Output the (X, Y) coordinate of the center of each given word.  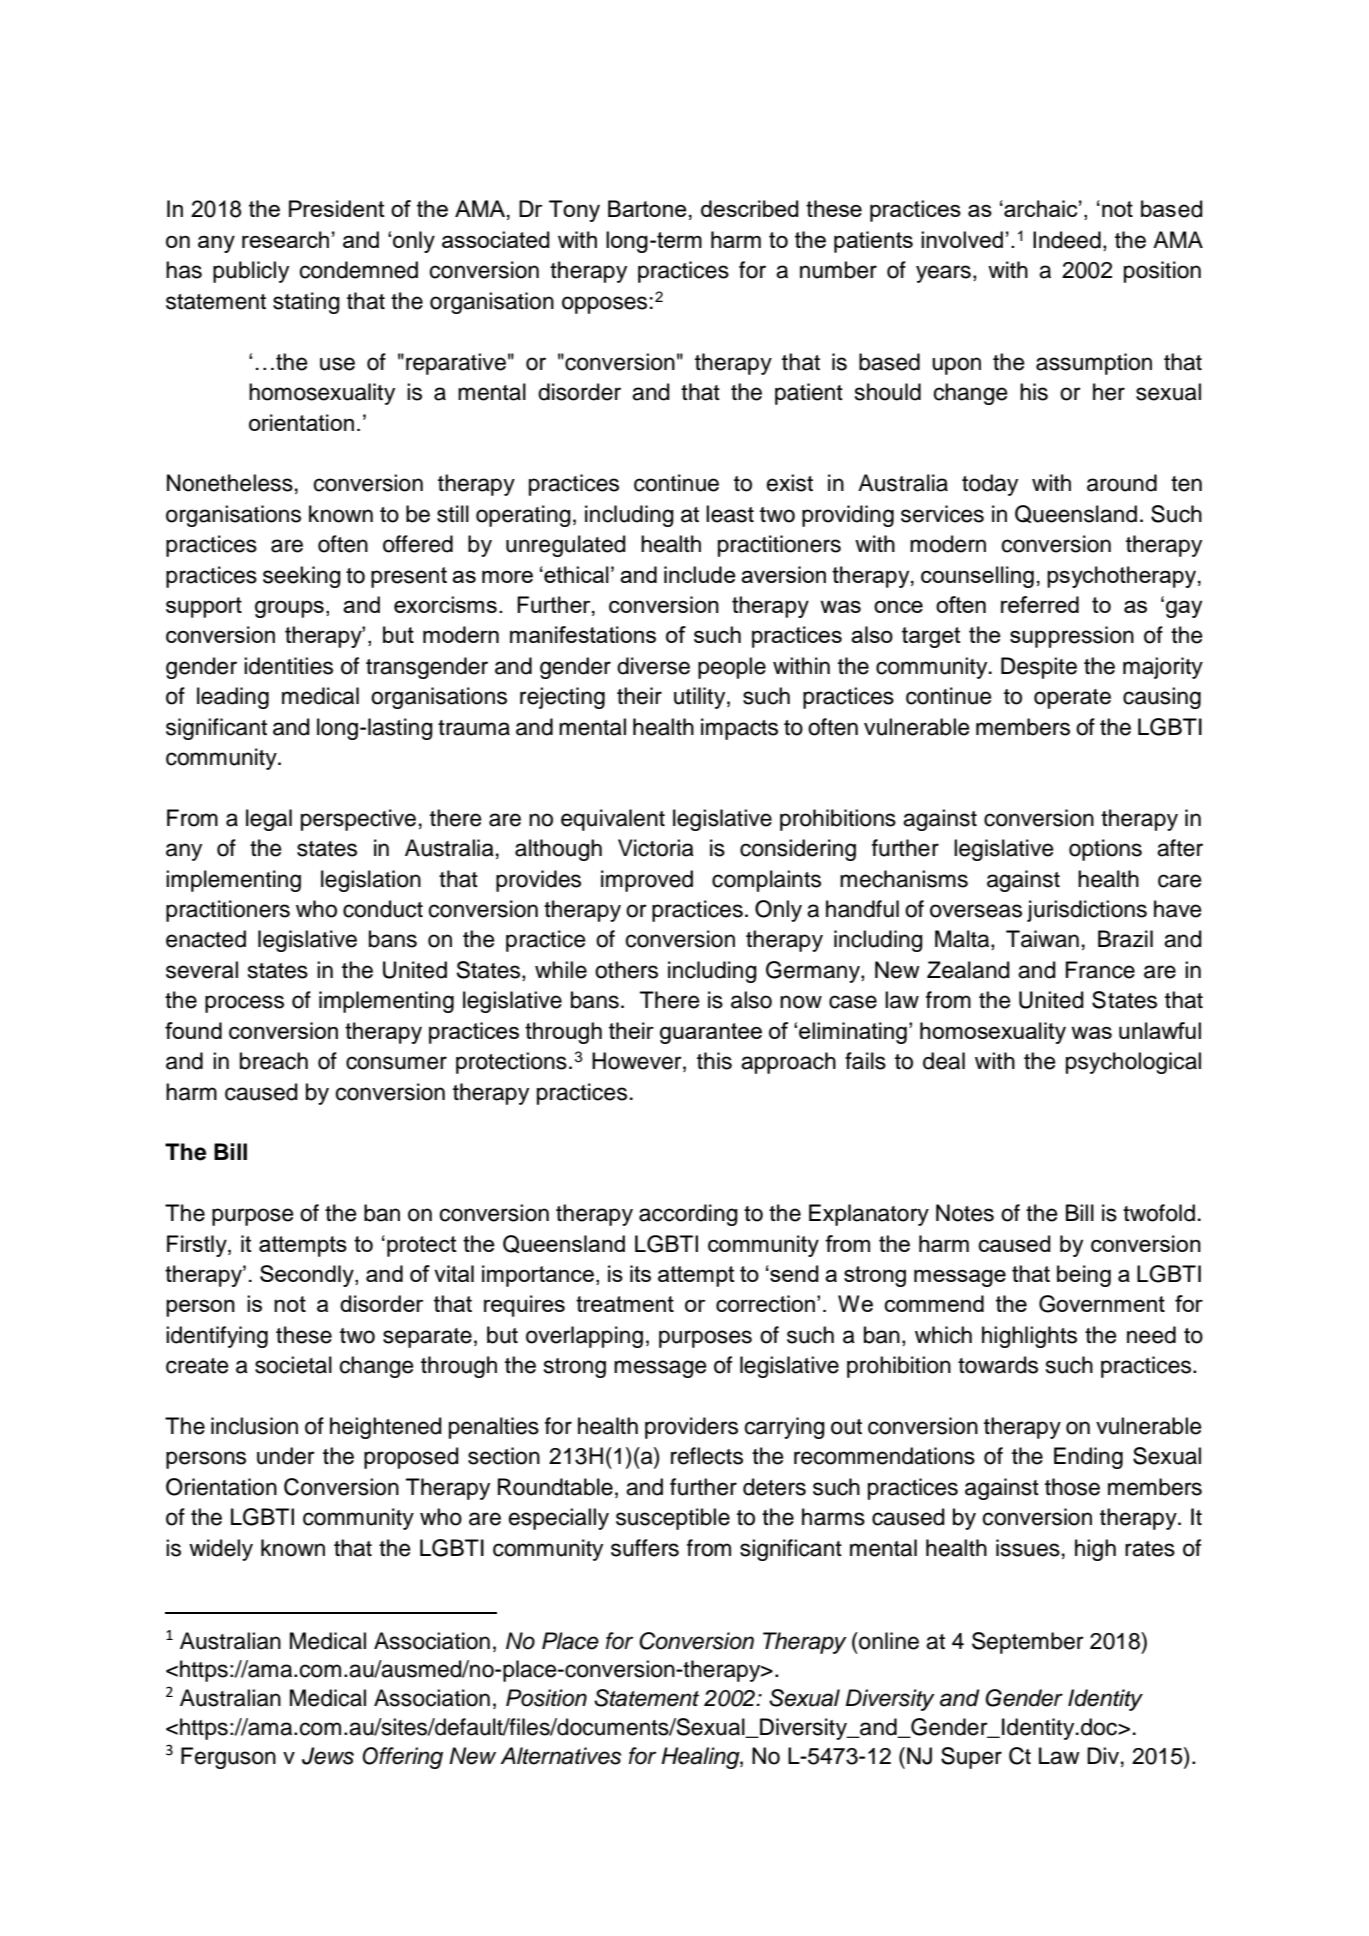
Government (1102, 1304)
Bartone (647, 208)
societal (293, 1365)
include (700, 574)
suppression (1072, 637)
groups (289, 609)
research (285, 239)
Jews (328, 1756)
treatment (625, 1304)
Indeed (1067, 240)
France (1100, 970)
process (244, 1004)
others (626, 970)
